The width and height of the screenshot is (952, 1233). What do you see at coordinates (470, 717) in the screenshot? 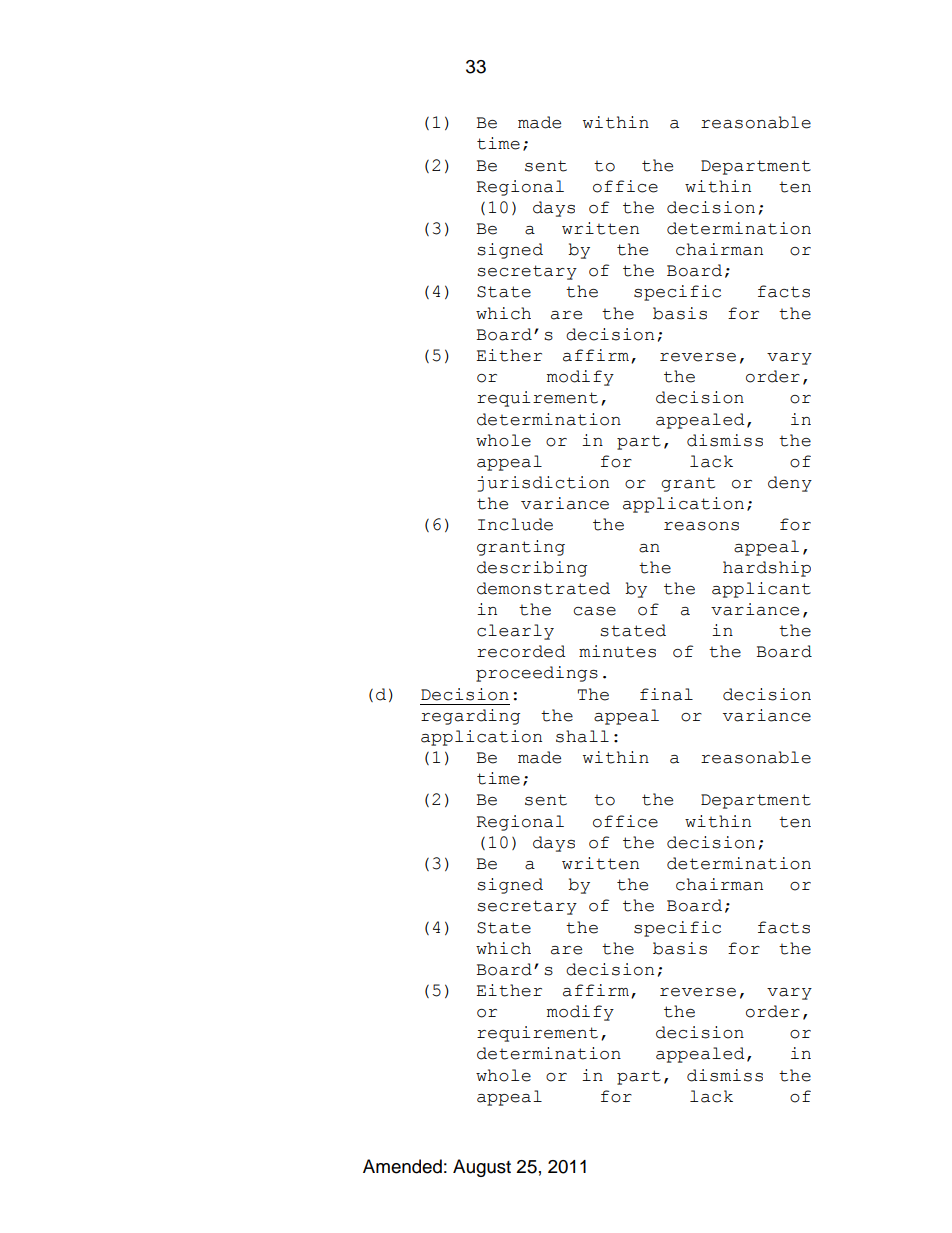
I see `regarding` at bounding box center [470, 717].
